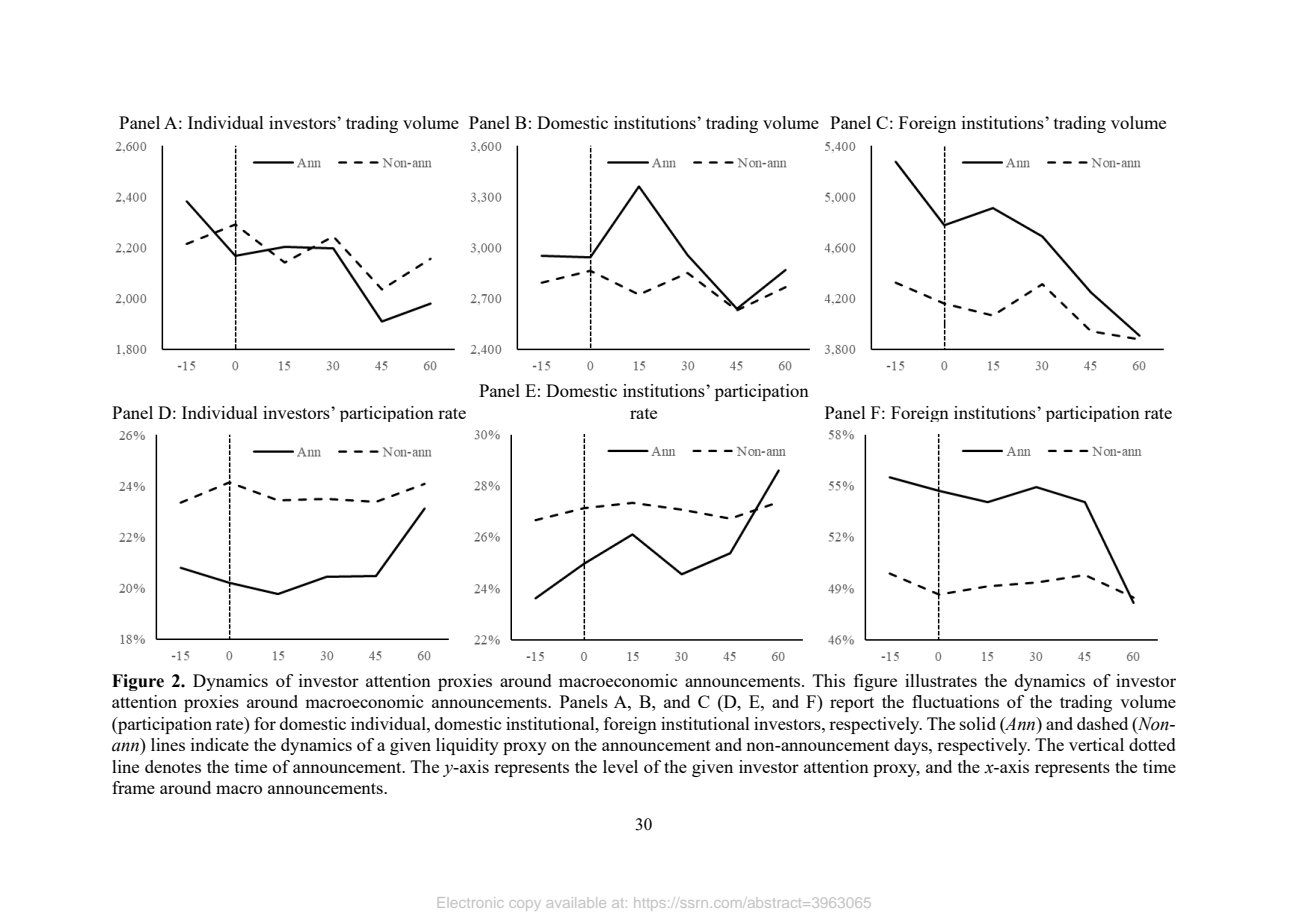 This document has width=1308, height=924. Describe the element at coordinates (470, 902) in the document. I see `Electronic` at that location.
